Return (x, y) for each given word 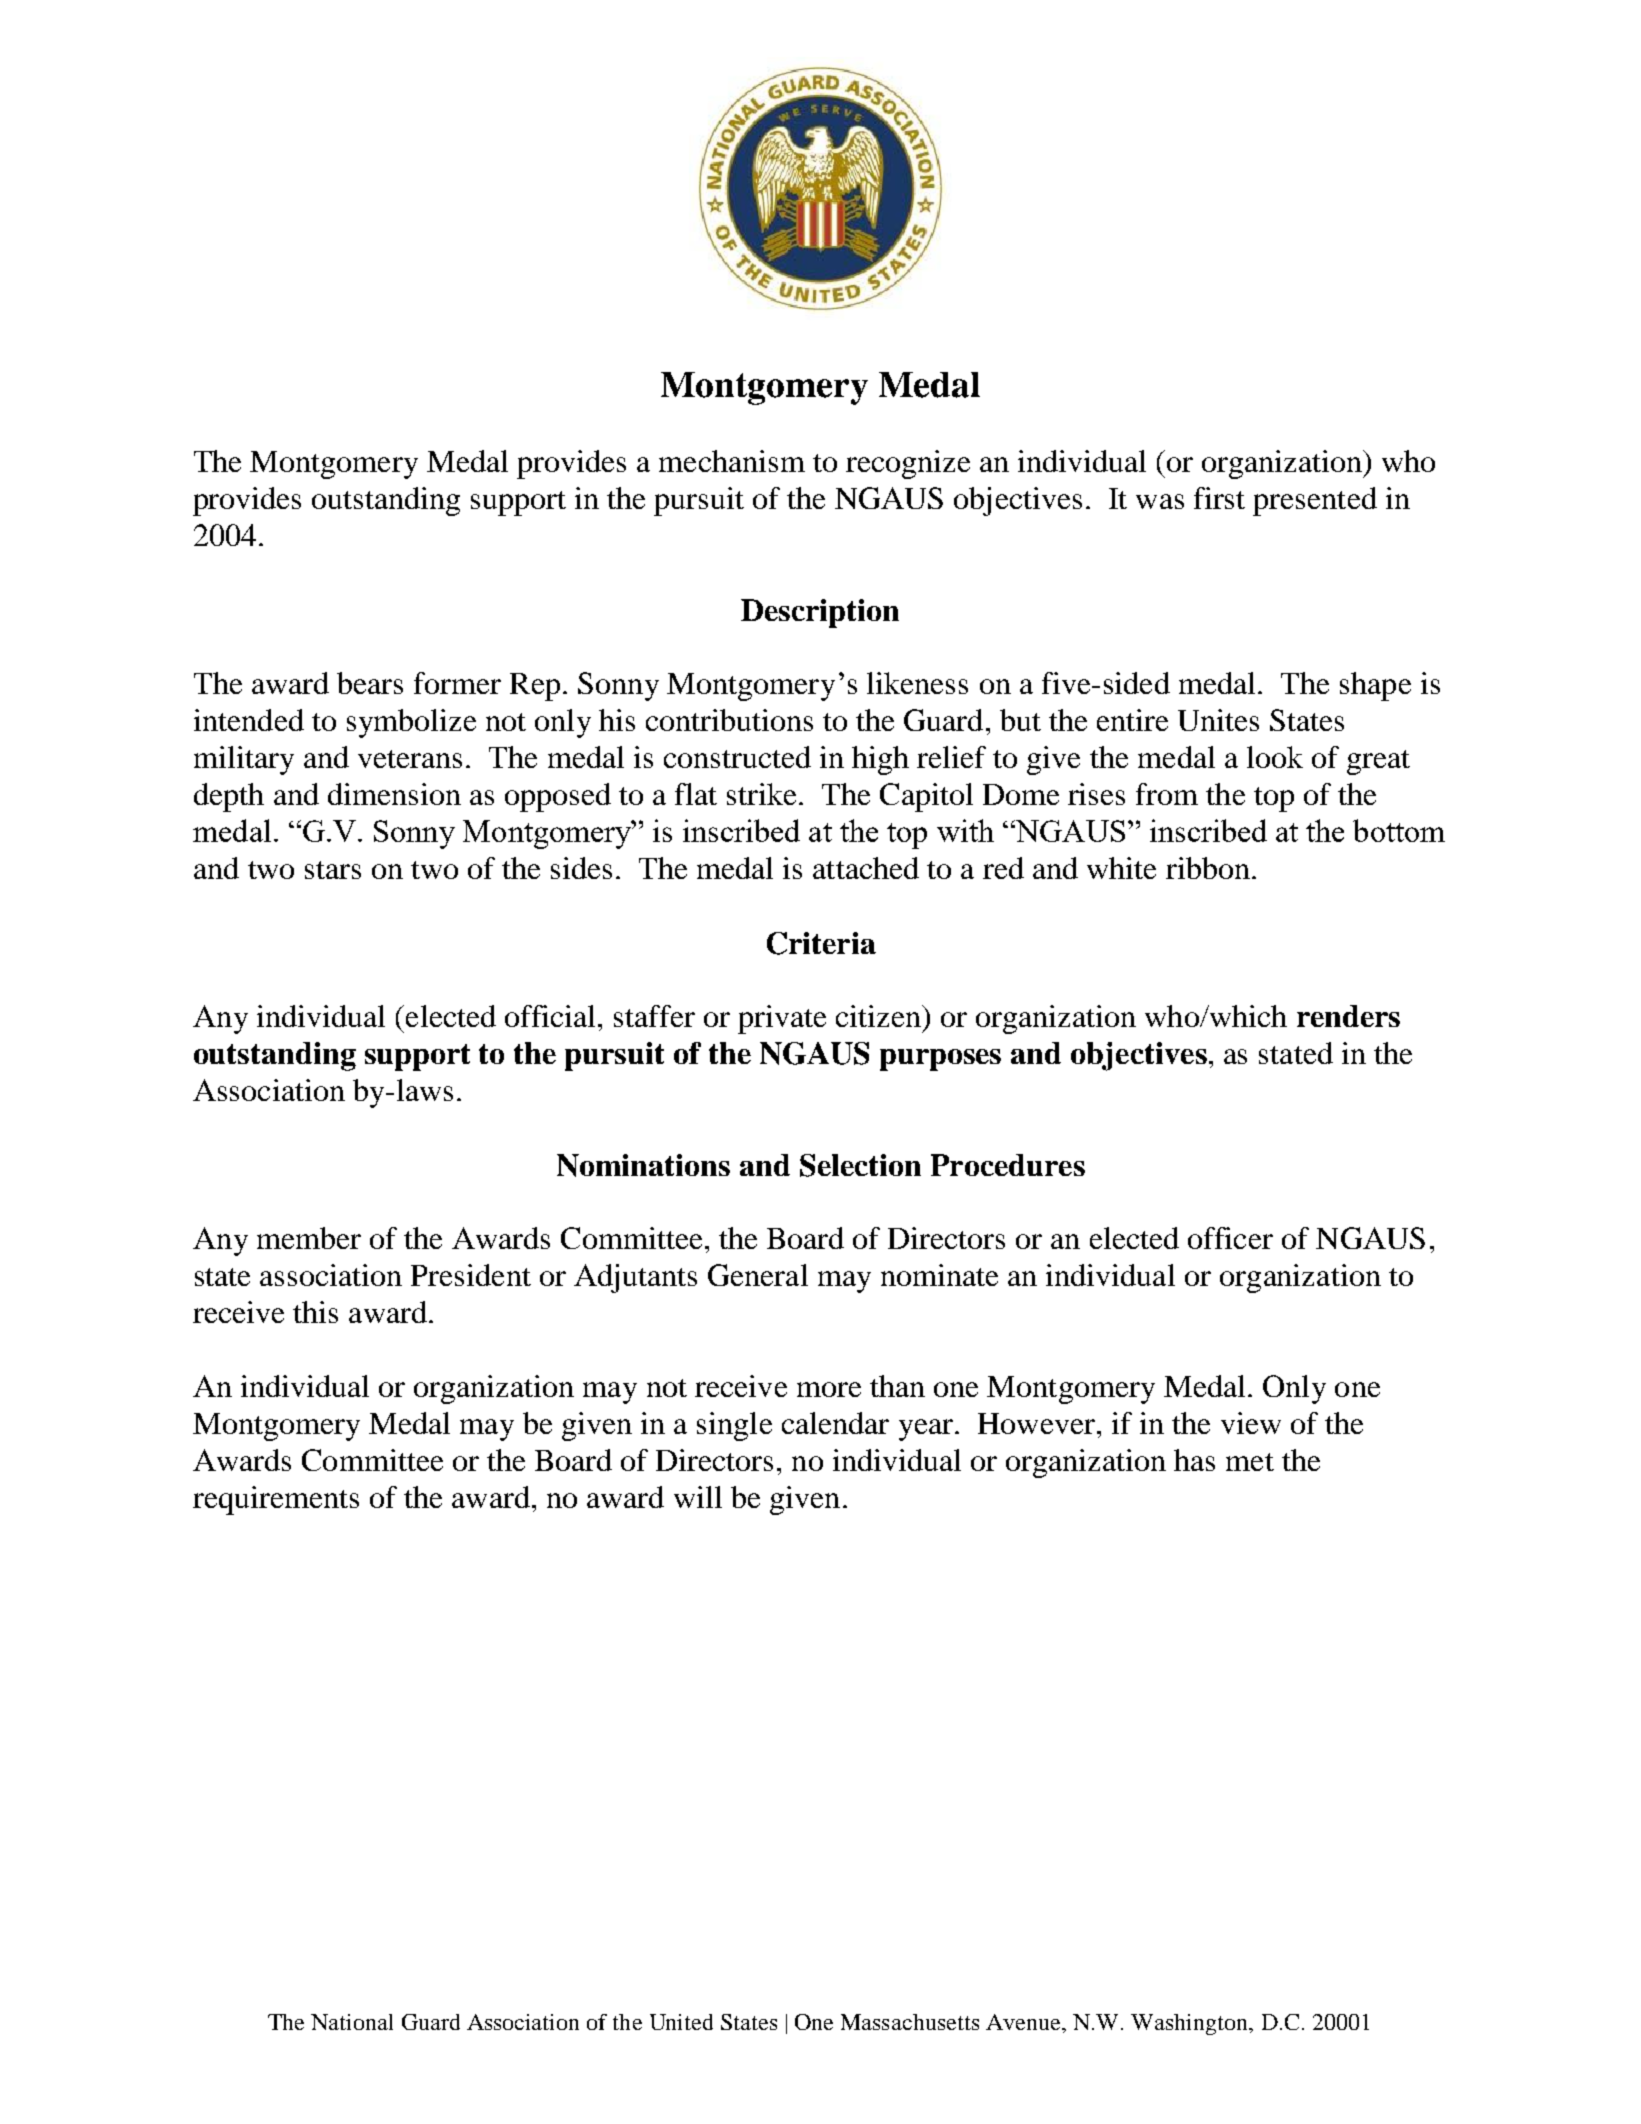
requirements (276, 1500)
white (1121, 868)
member (309, 1238)
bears (370, 683)
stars (333, 870)
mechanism (732, 461)
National (352, 2022)
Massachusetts (910, 2022)
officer (1230, 1238)
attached (866, 868)
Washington (1190, 2024)
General (758, 1275)
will (698, 1497)
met (1250, 1462)
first (1219, 498)
